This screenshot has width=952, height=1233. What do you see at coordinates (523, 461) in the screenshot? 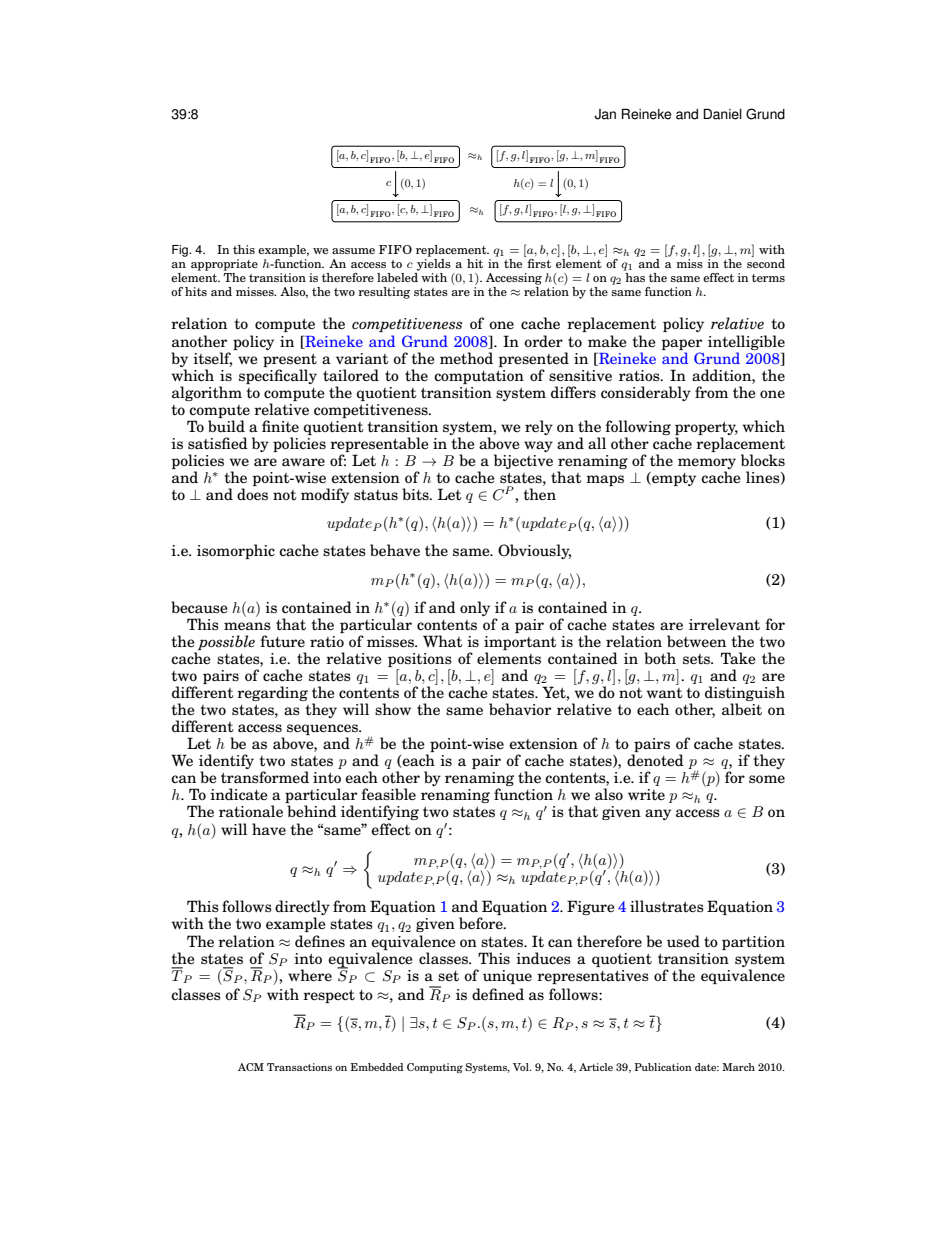
I see `bijective` at bounding box center [523, 461].
